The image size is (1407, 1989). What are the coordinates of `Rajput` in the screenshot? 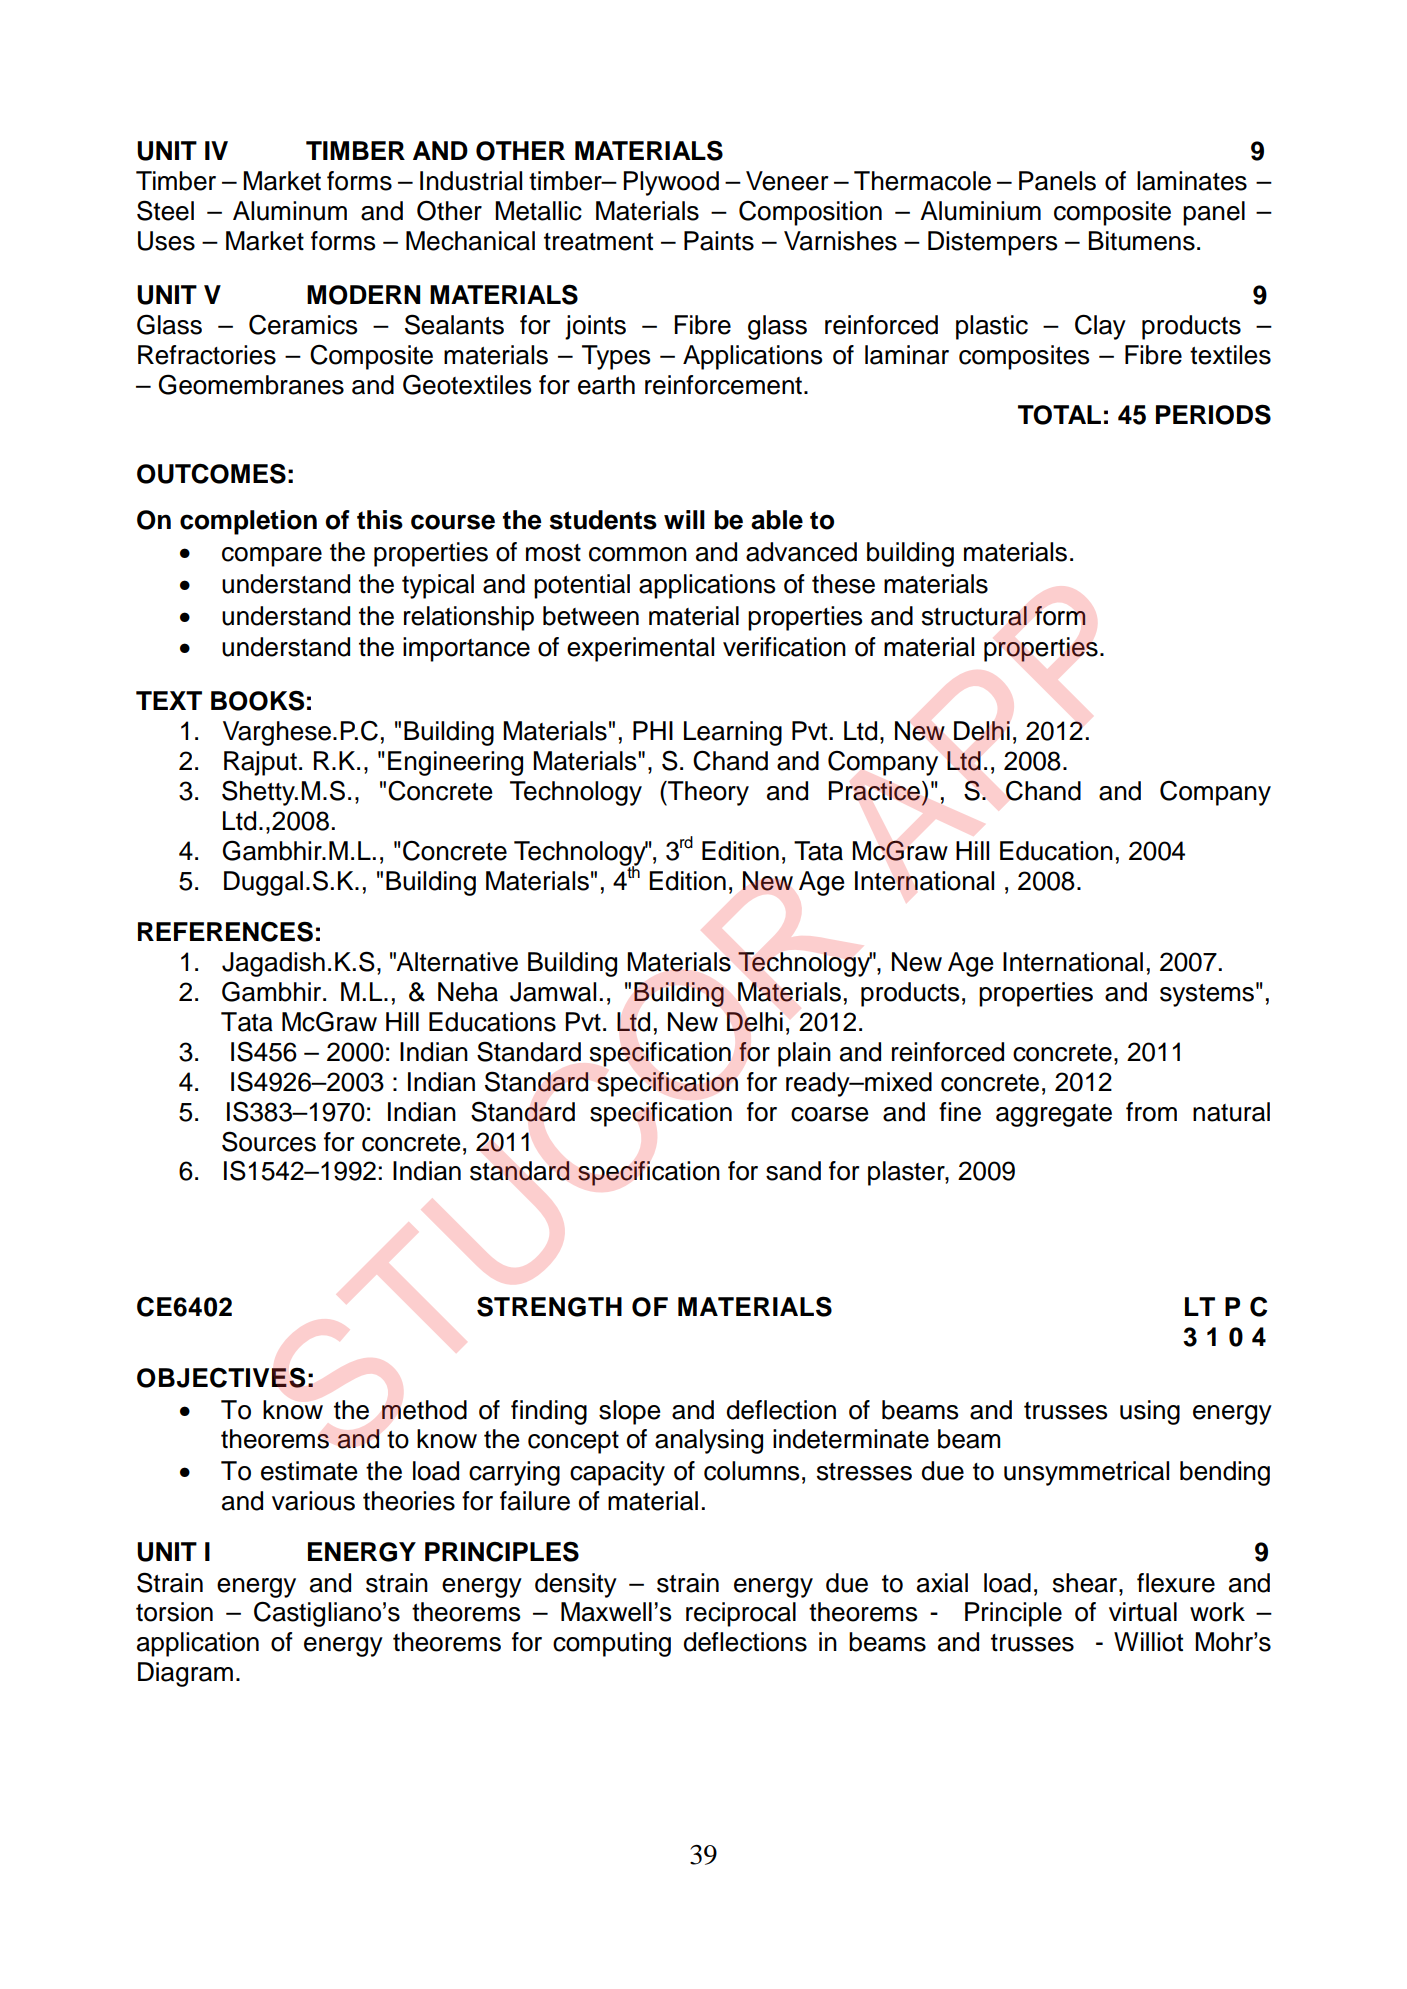 It's located at (260, 763).
